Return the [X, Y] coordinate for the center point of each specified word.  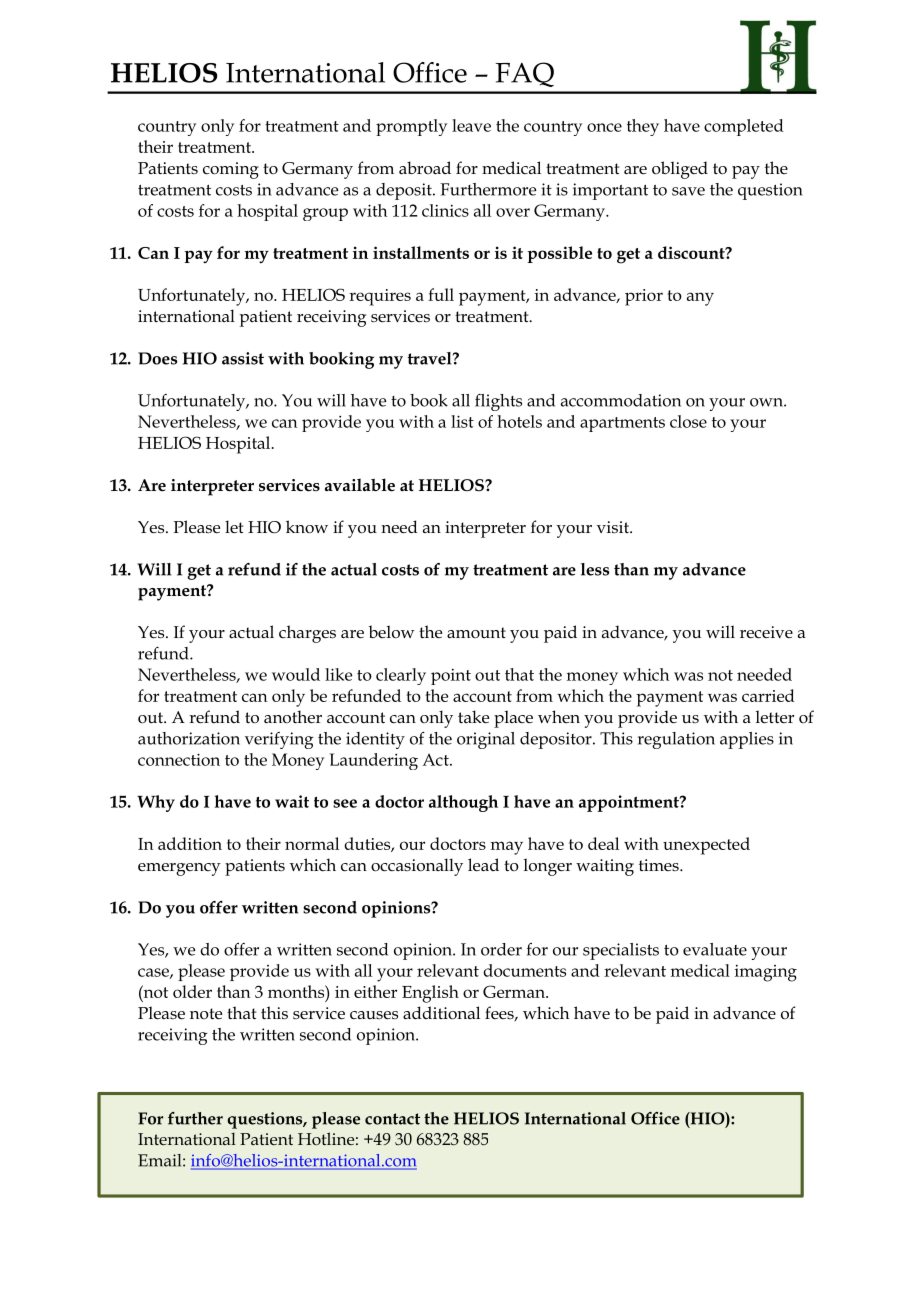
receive [766, 632]
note [206, 1014]
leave [471, 125]
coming [231, 170]
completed [744, 127]
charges [307, 634]
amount [476, 632]
